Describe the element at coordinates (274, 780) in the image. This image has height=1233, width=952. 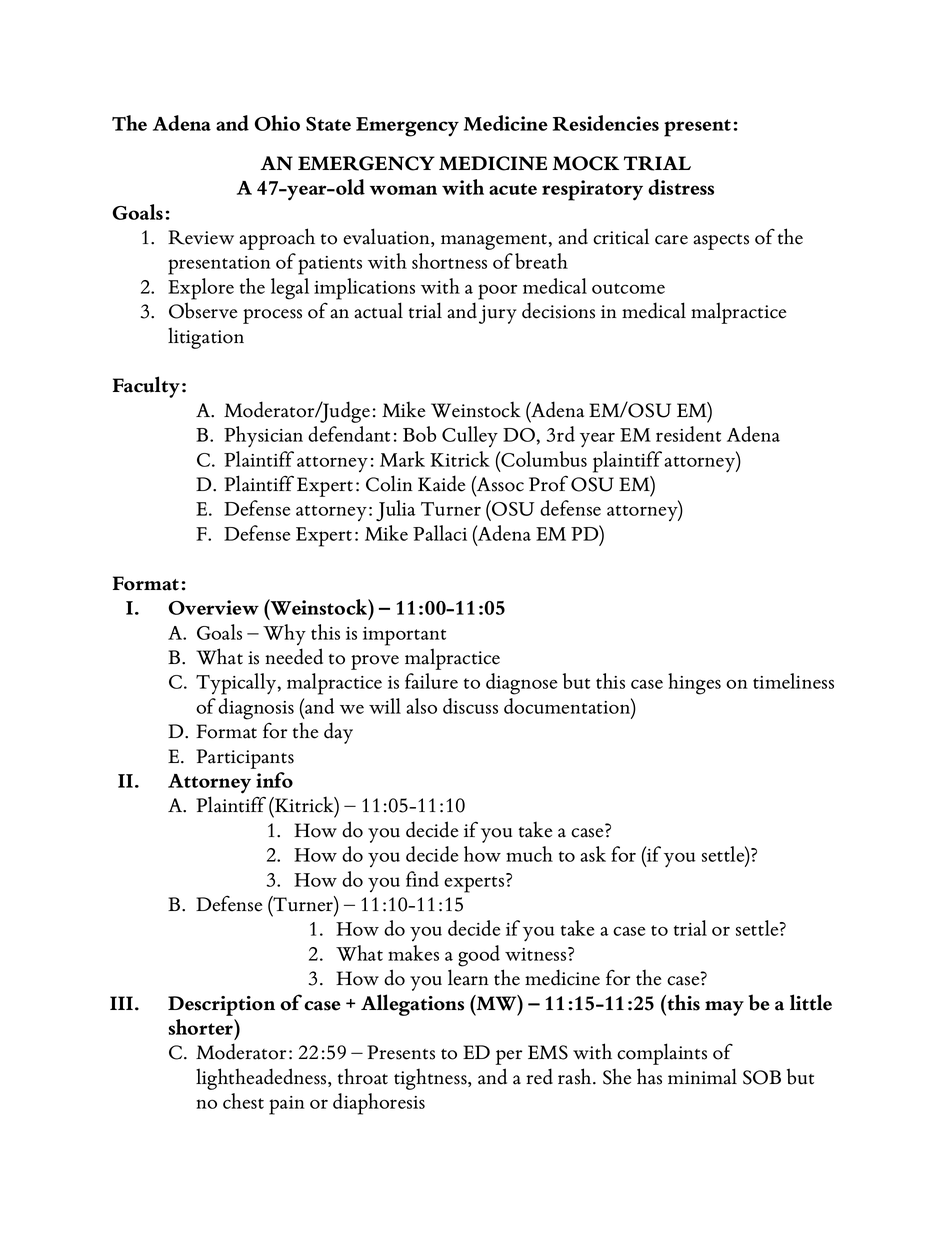
I see `info` at that location.
